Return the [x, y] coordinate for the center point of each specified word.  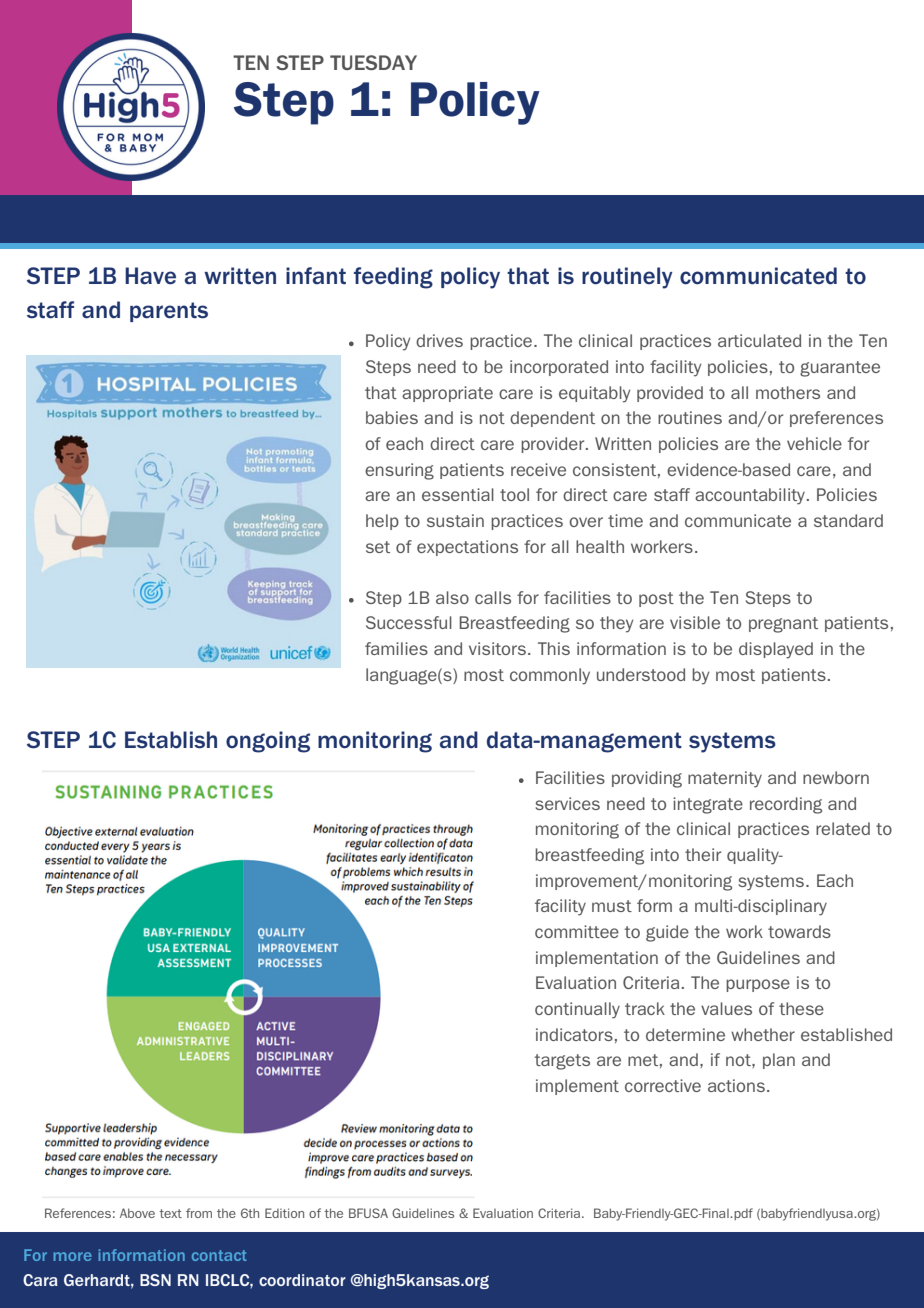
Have [150, 276]
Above [137, 1213]
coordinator [302, 1280]
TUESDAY [373, 62]
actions [736, 1085]
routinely [627, 278]
